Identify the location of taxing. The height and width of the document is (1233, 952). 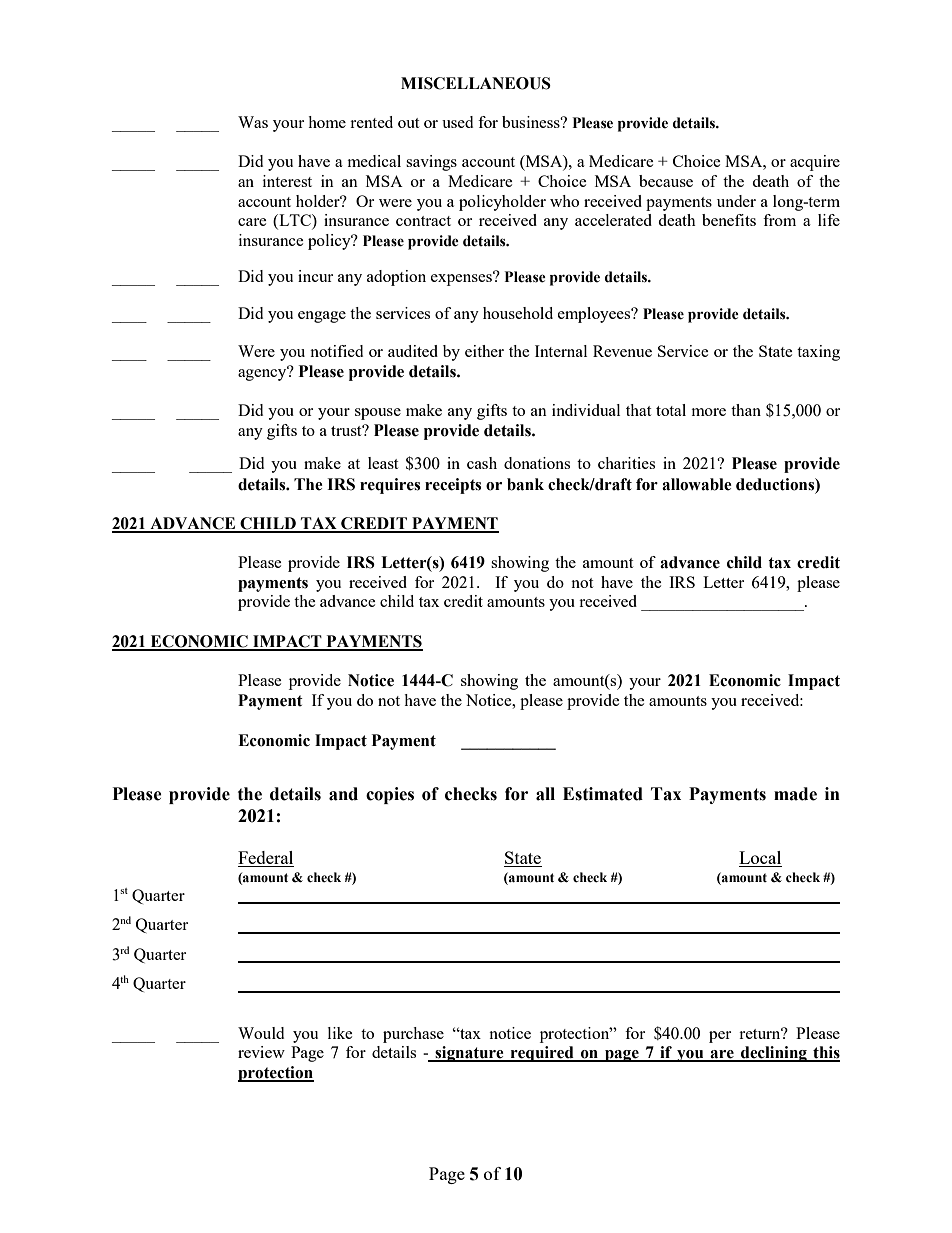
(818, 353).
